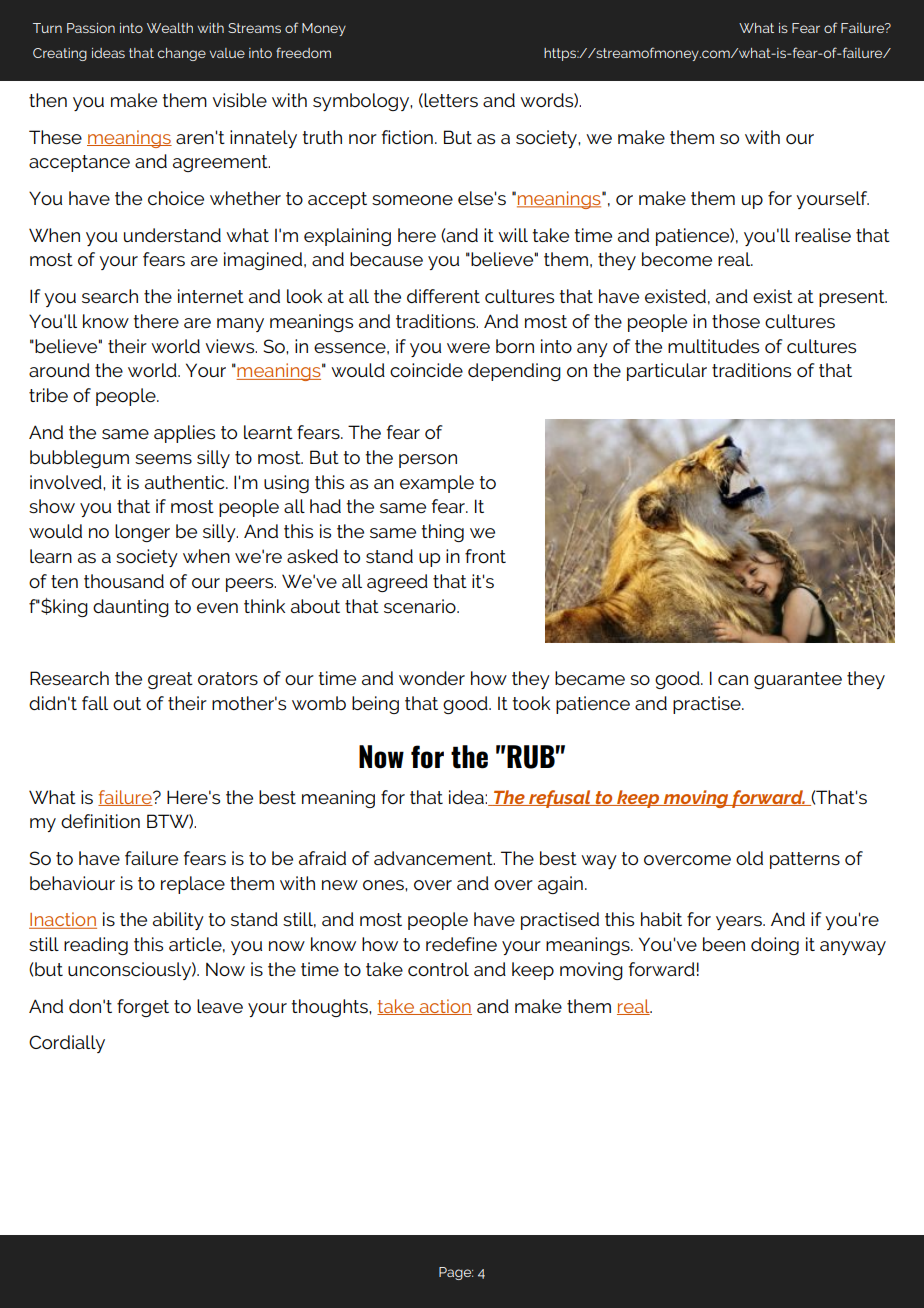  I want to click on change, so click(182, 54).
